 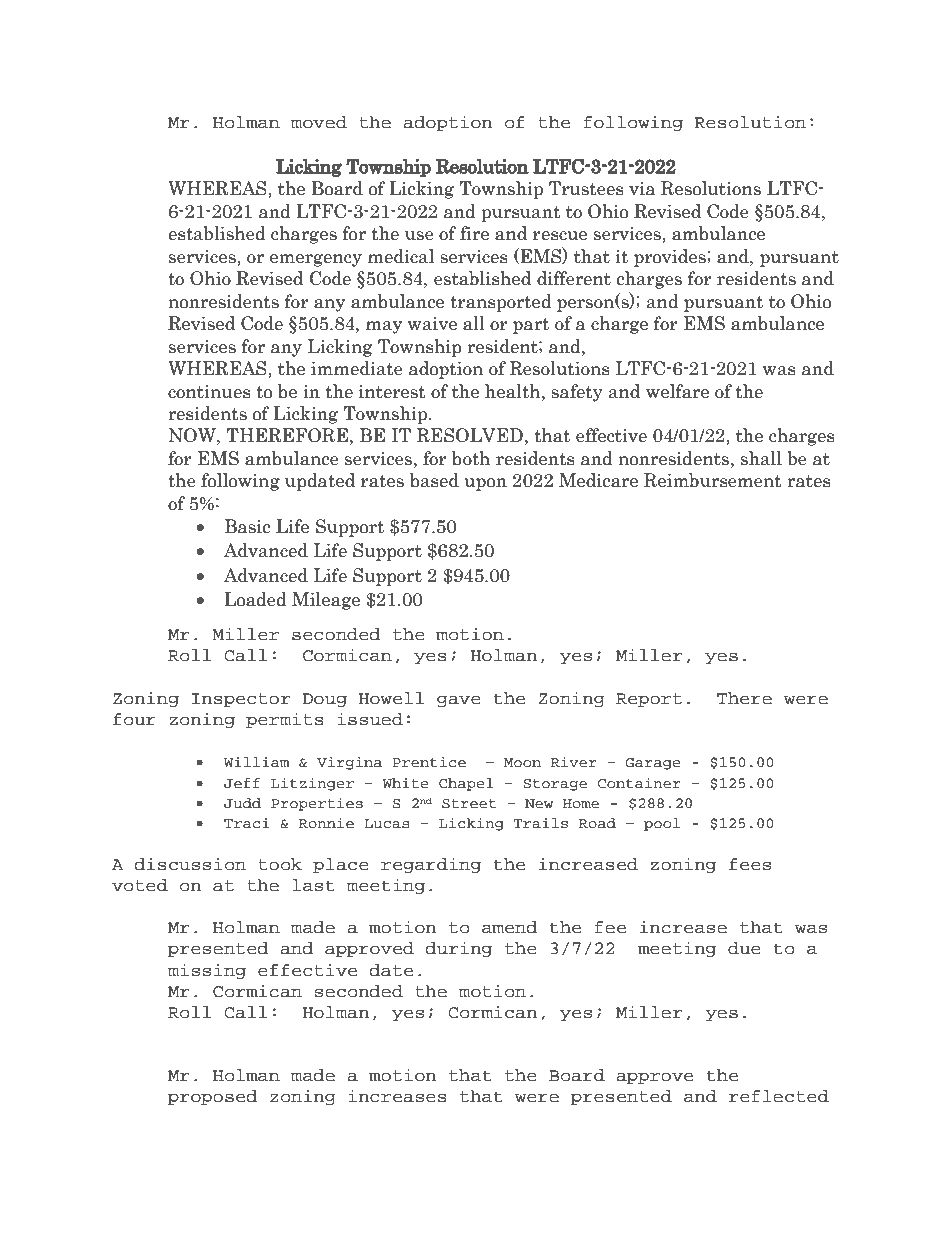 I want to click on Loaded, so click(x=255, y=599).
